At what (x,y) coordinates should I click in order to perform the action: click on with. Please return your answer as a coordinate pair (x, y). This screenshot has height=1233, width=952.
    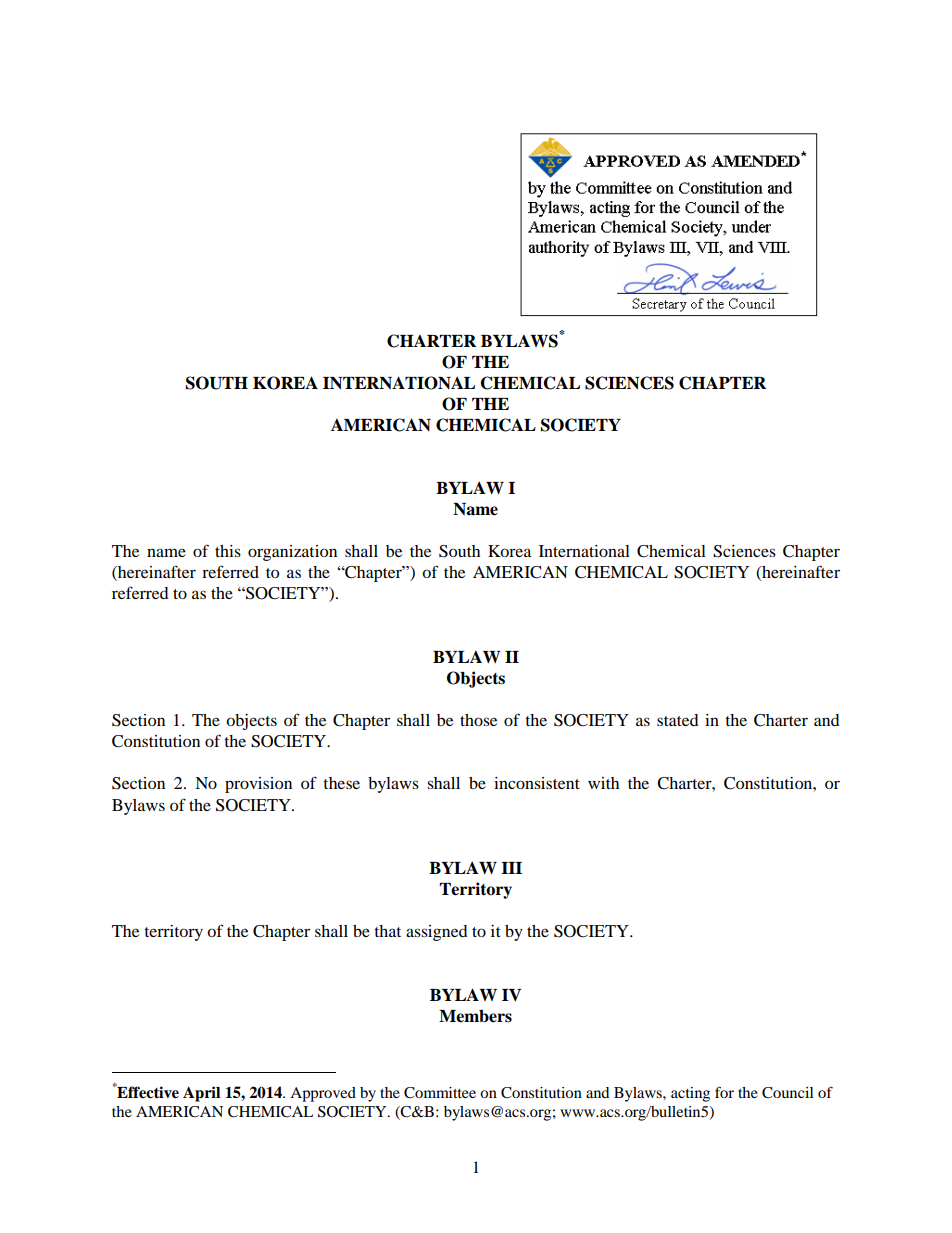
    Looking at the image, I should click on (603, 783).
